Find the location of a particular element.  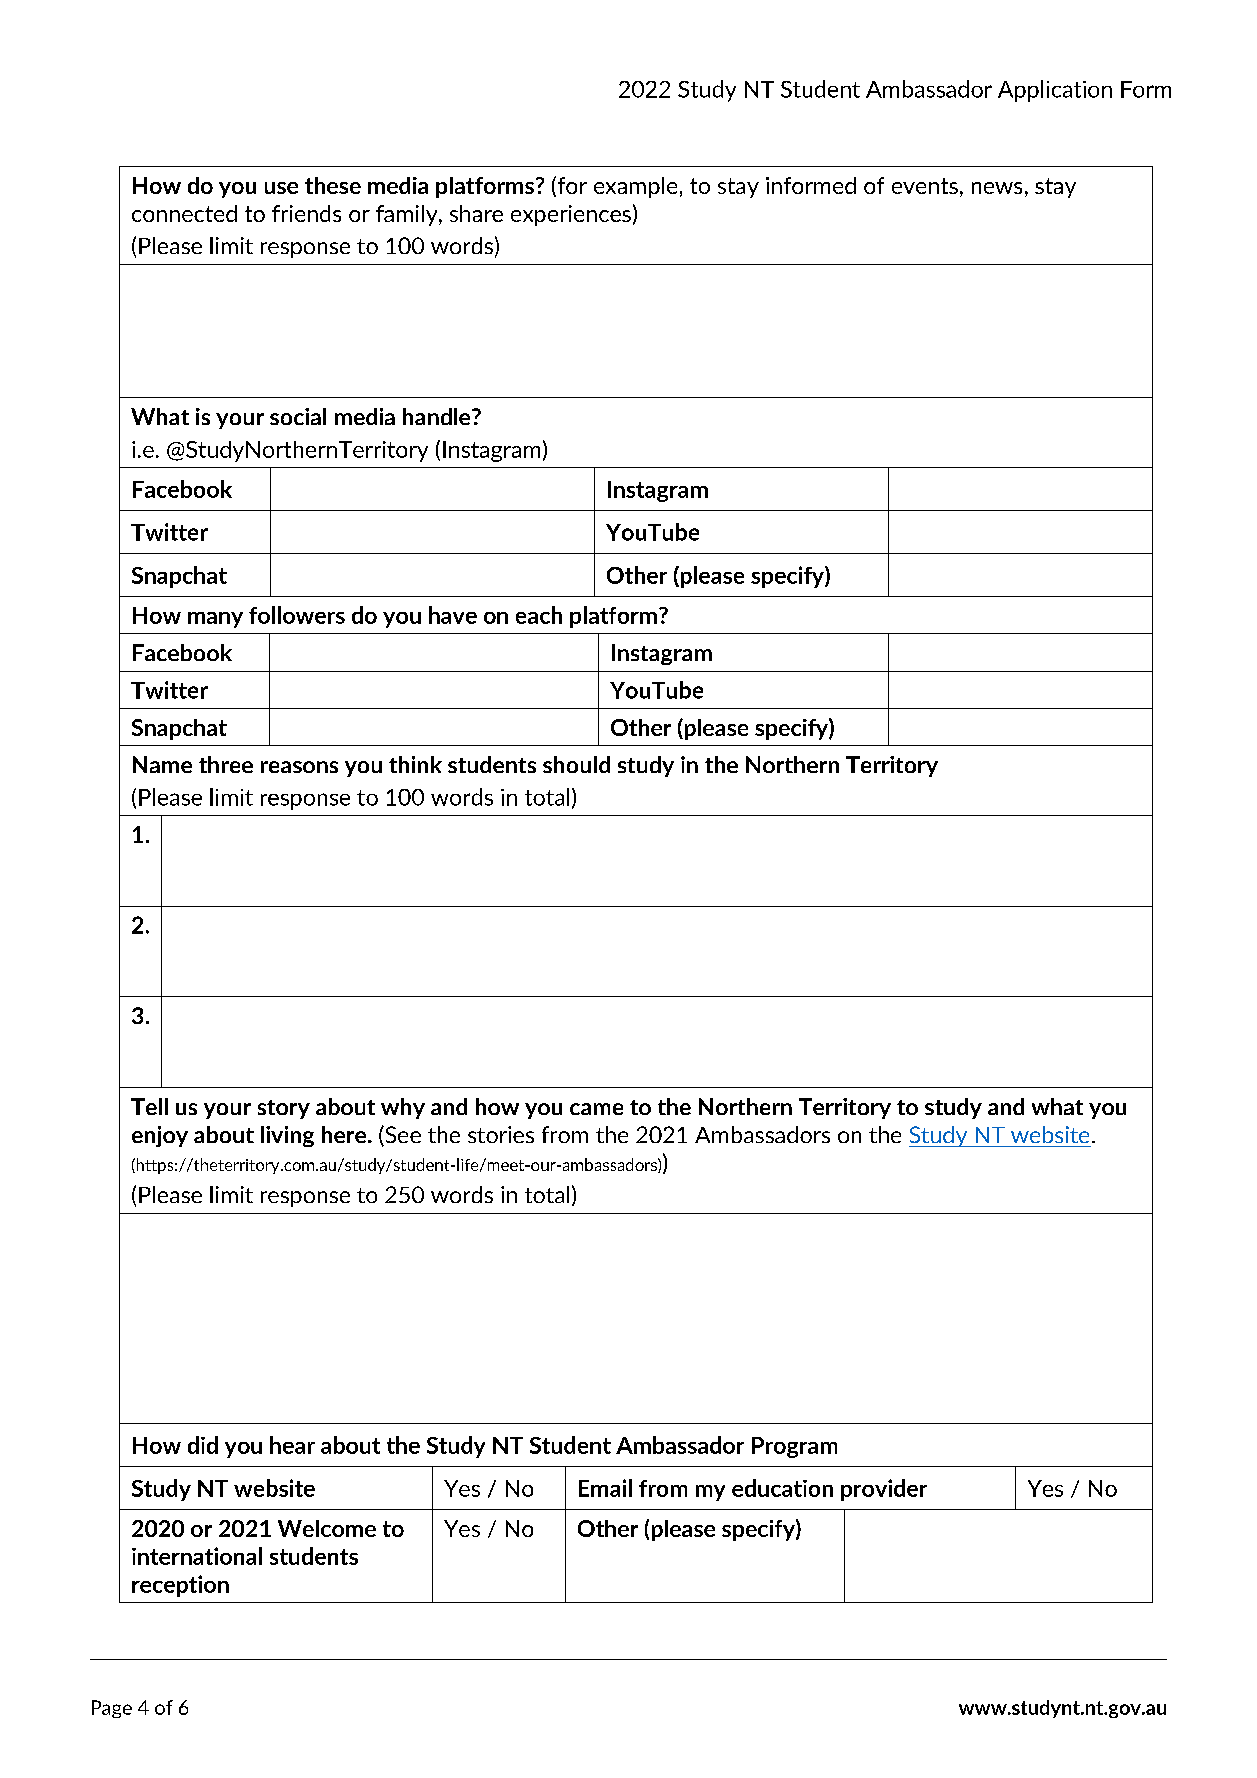

events is located at coordinates (925, 186).
